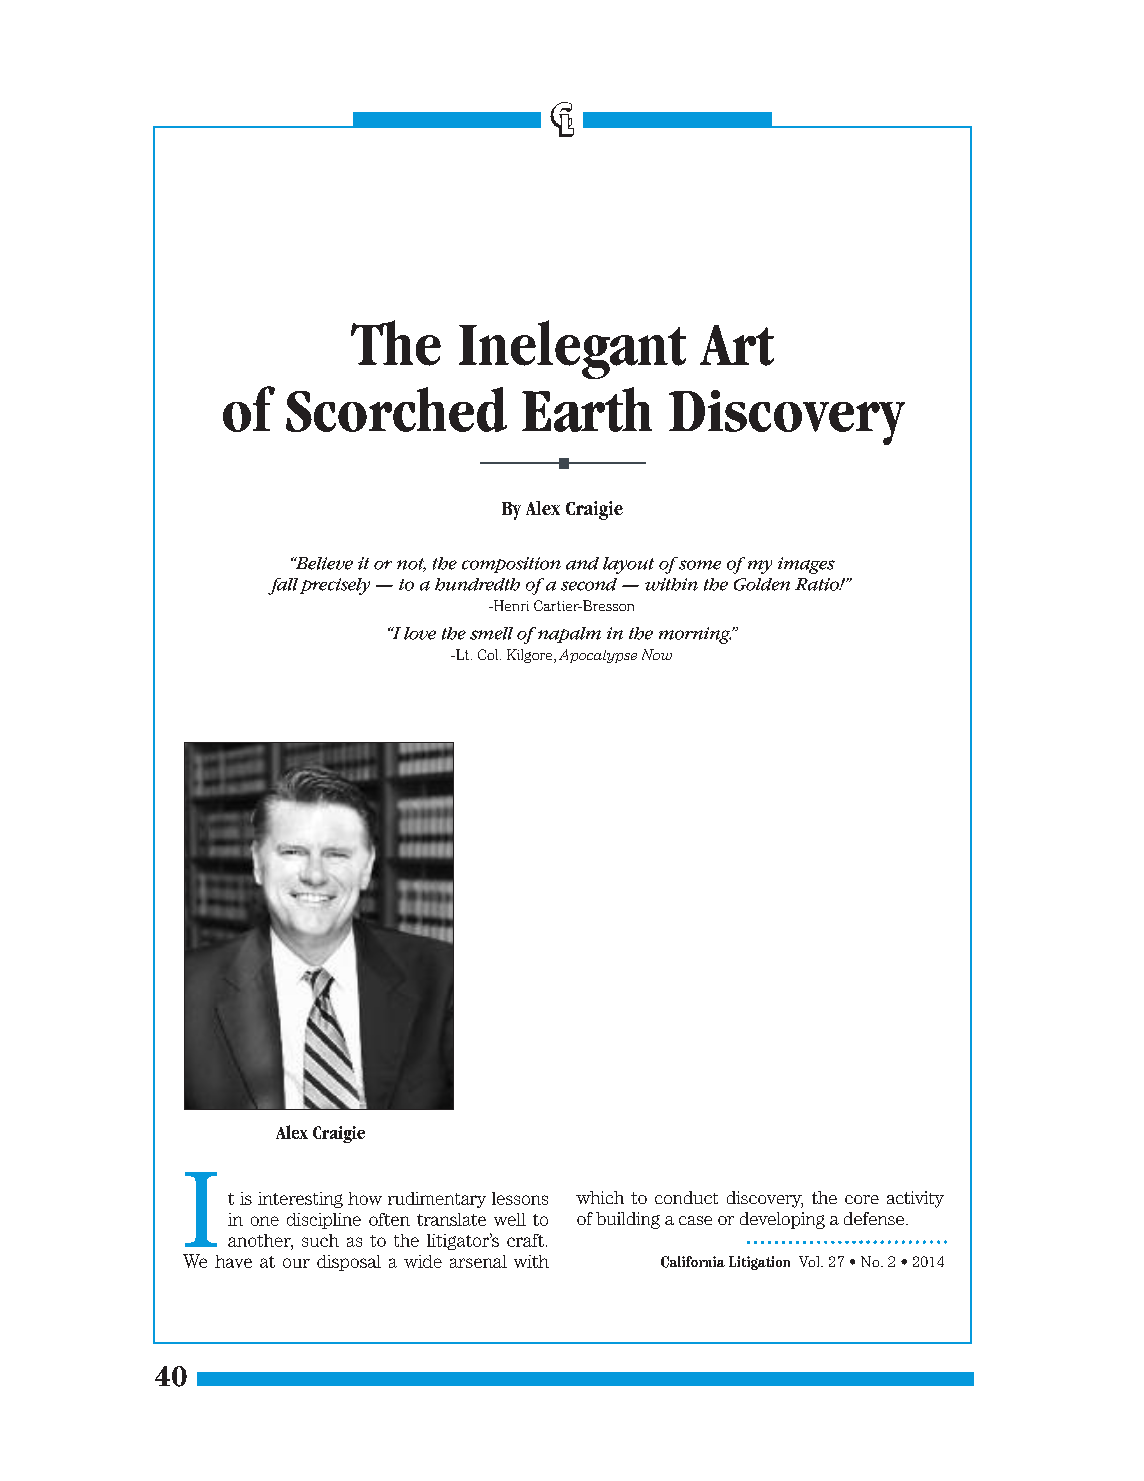  Describe the element at coordinates (525, 1240) in the image. I see `craft` at that location.
